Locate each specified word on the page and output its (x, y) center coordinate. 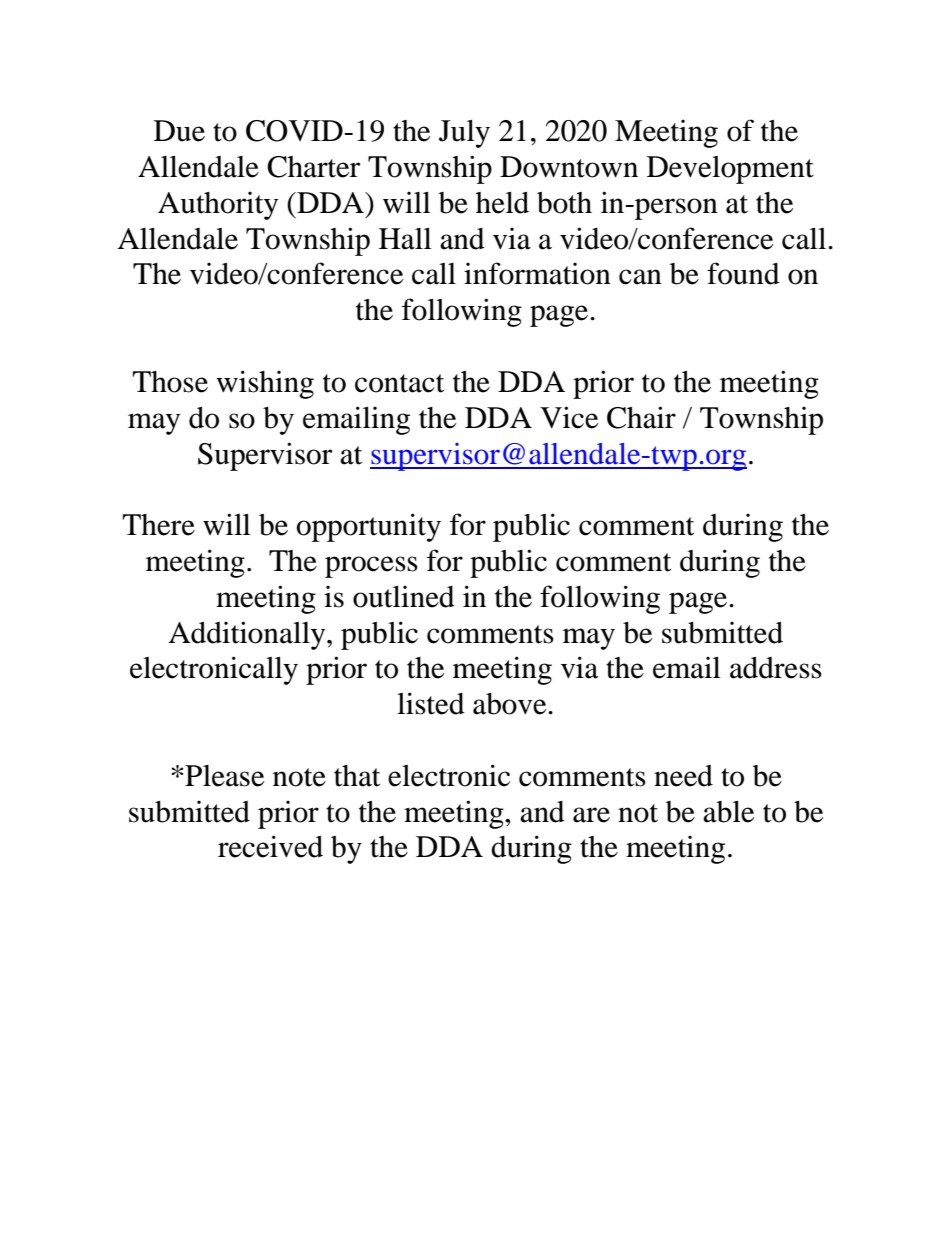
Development (730, 170)
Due (179, 131)
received (270, 846)
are (591, 815)
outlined (404, 596)
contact (399, 383)
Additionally (248, 635)
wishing (265, 384)
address (776, 668)
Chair (641, 417)
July (464, 134)
